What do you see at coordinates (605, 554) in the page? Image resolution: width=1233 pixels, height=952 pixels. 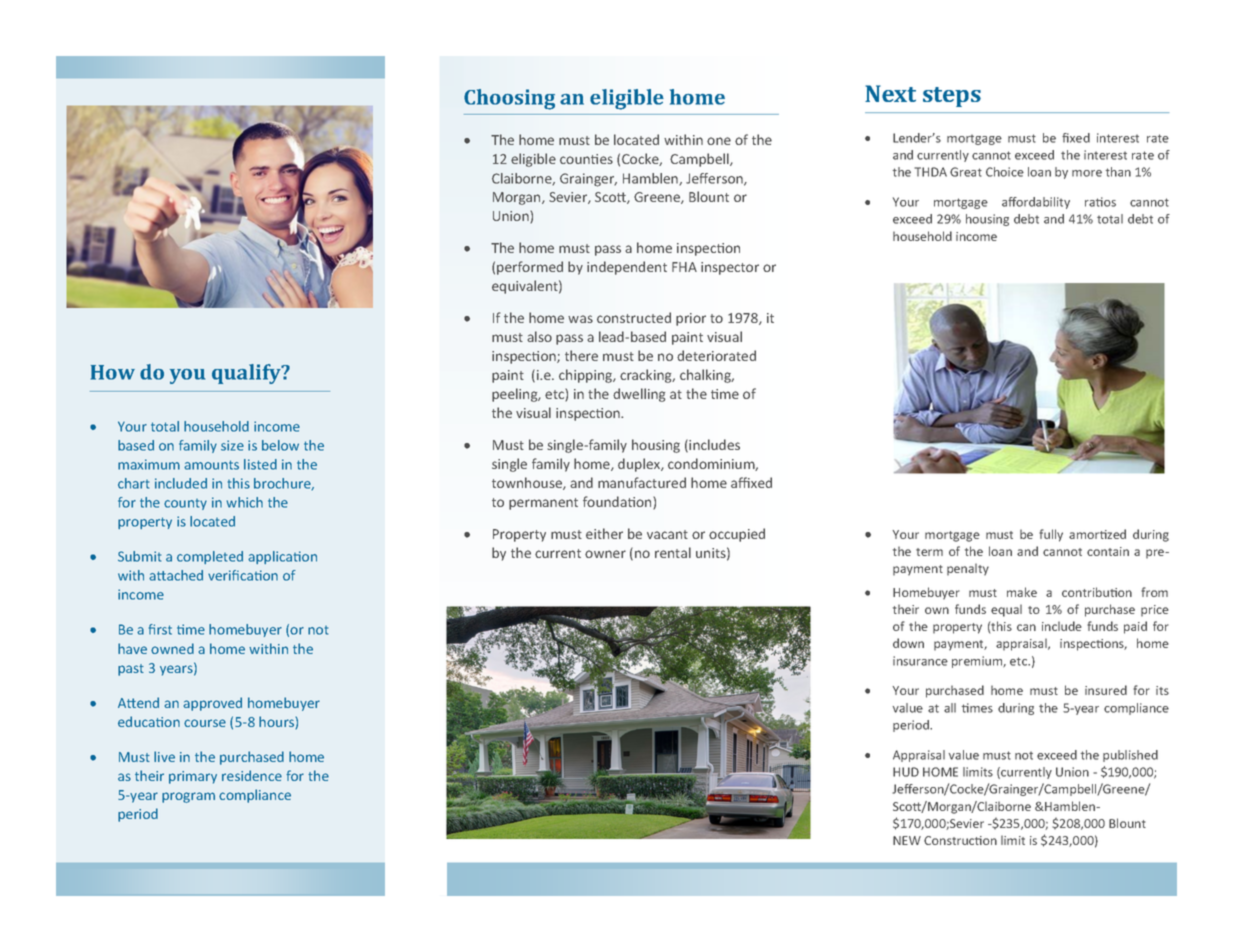 I see `owner` at bounding box center [605, 554].
